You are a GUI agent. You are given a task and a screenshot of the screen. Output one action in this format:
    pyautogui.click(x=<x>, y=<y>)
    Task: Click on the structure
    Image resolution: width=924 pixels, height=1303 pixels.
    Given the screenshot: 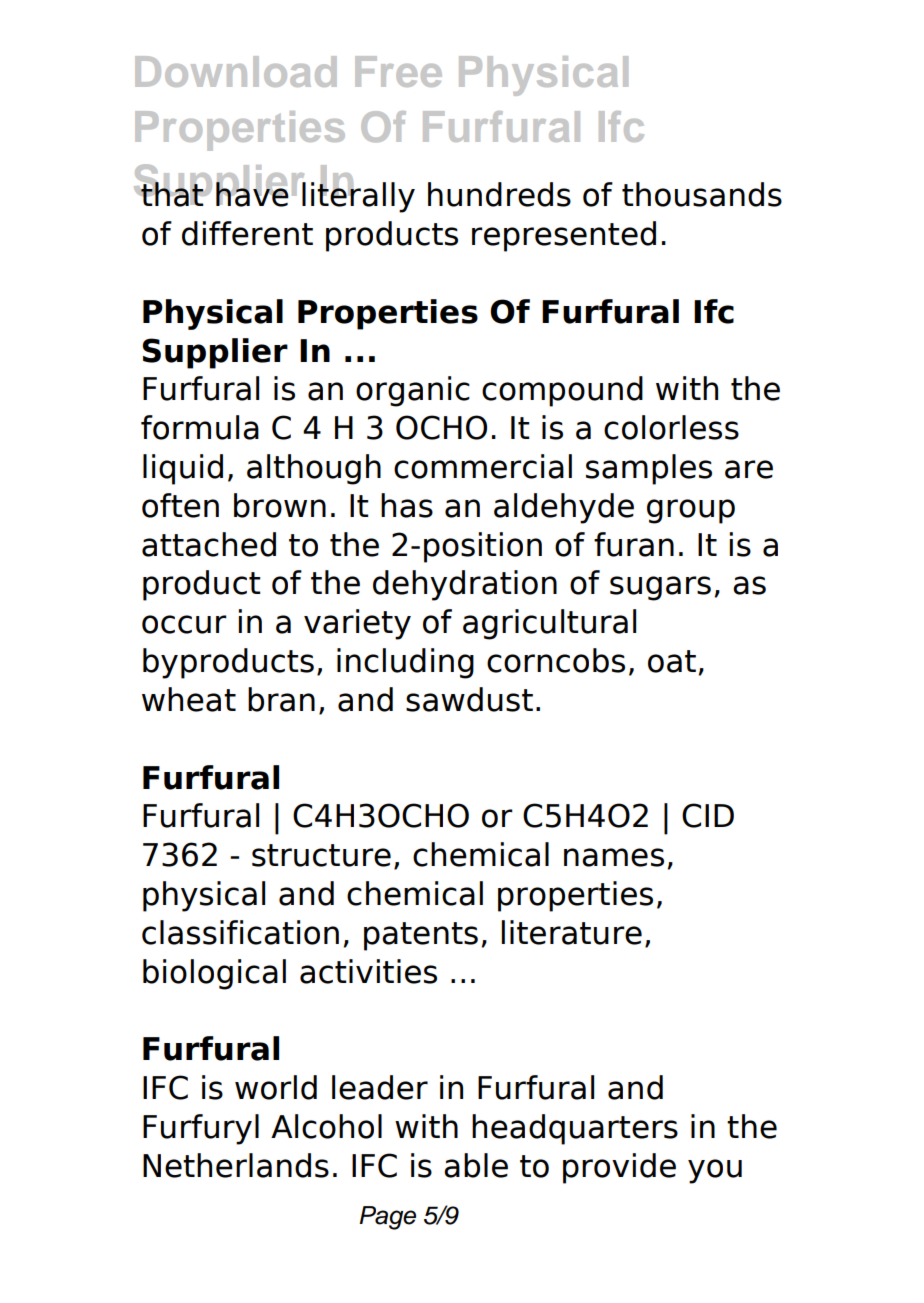 What is the action you would take?
    pyautogui.click(x=321, y=855)
